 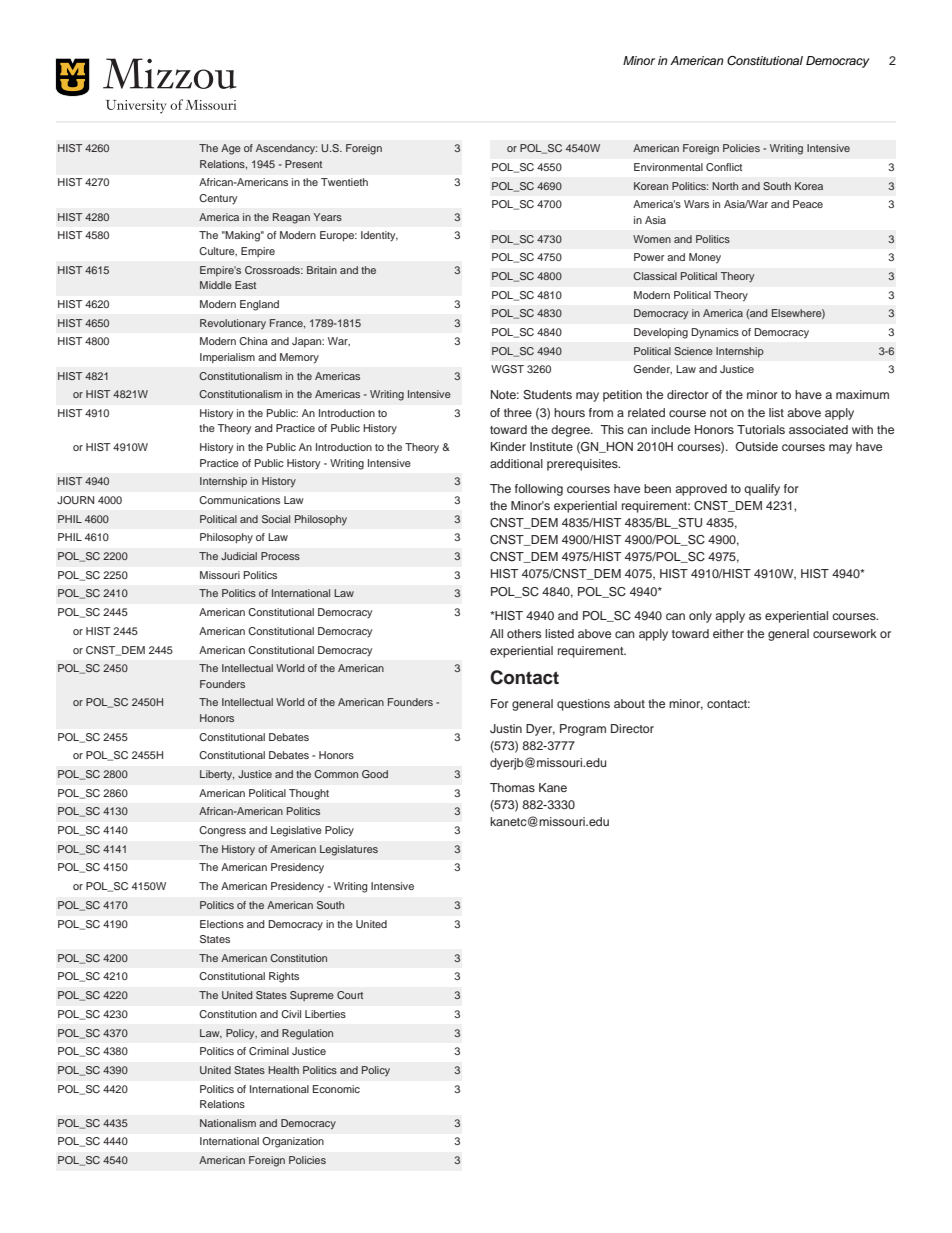 I want to click on Thomas, so click(x=512, y=787).
